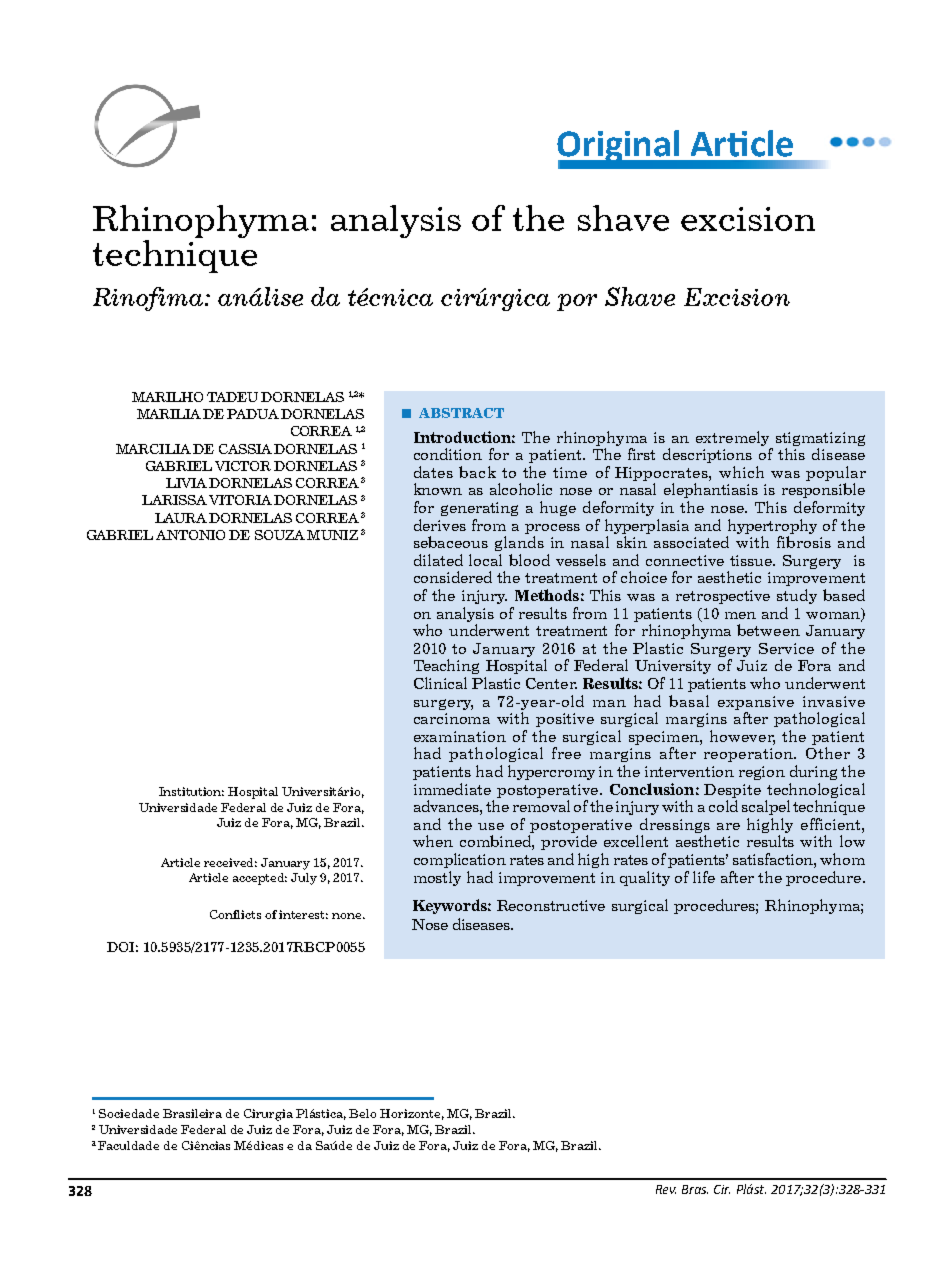  I want to click on Reconstructive, so click(551, 905).
